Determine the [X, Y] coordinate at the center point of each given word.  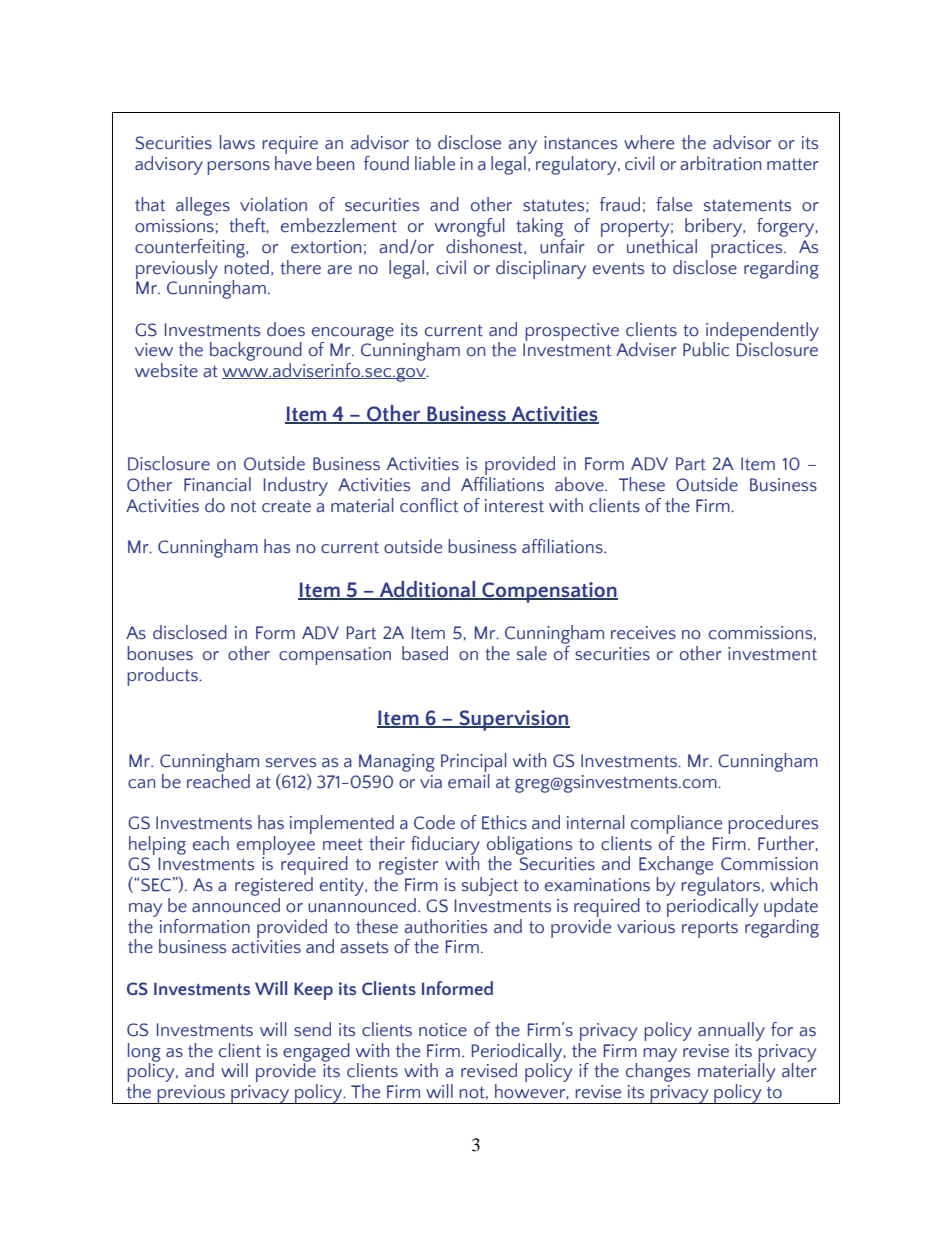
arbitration [720, 163]
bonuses [160, 653]
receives [643, 633]
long [144, 1053]
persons [238, 168]
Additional [427, 590]
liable [435, 163]
